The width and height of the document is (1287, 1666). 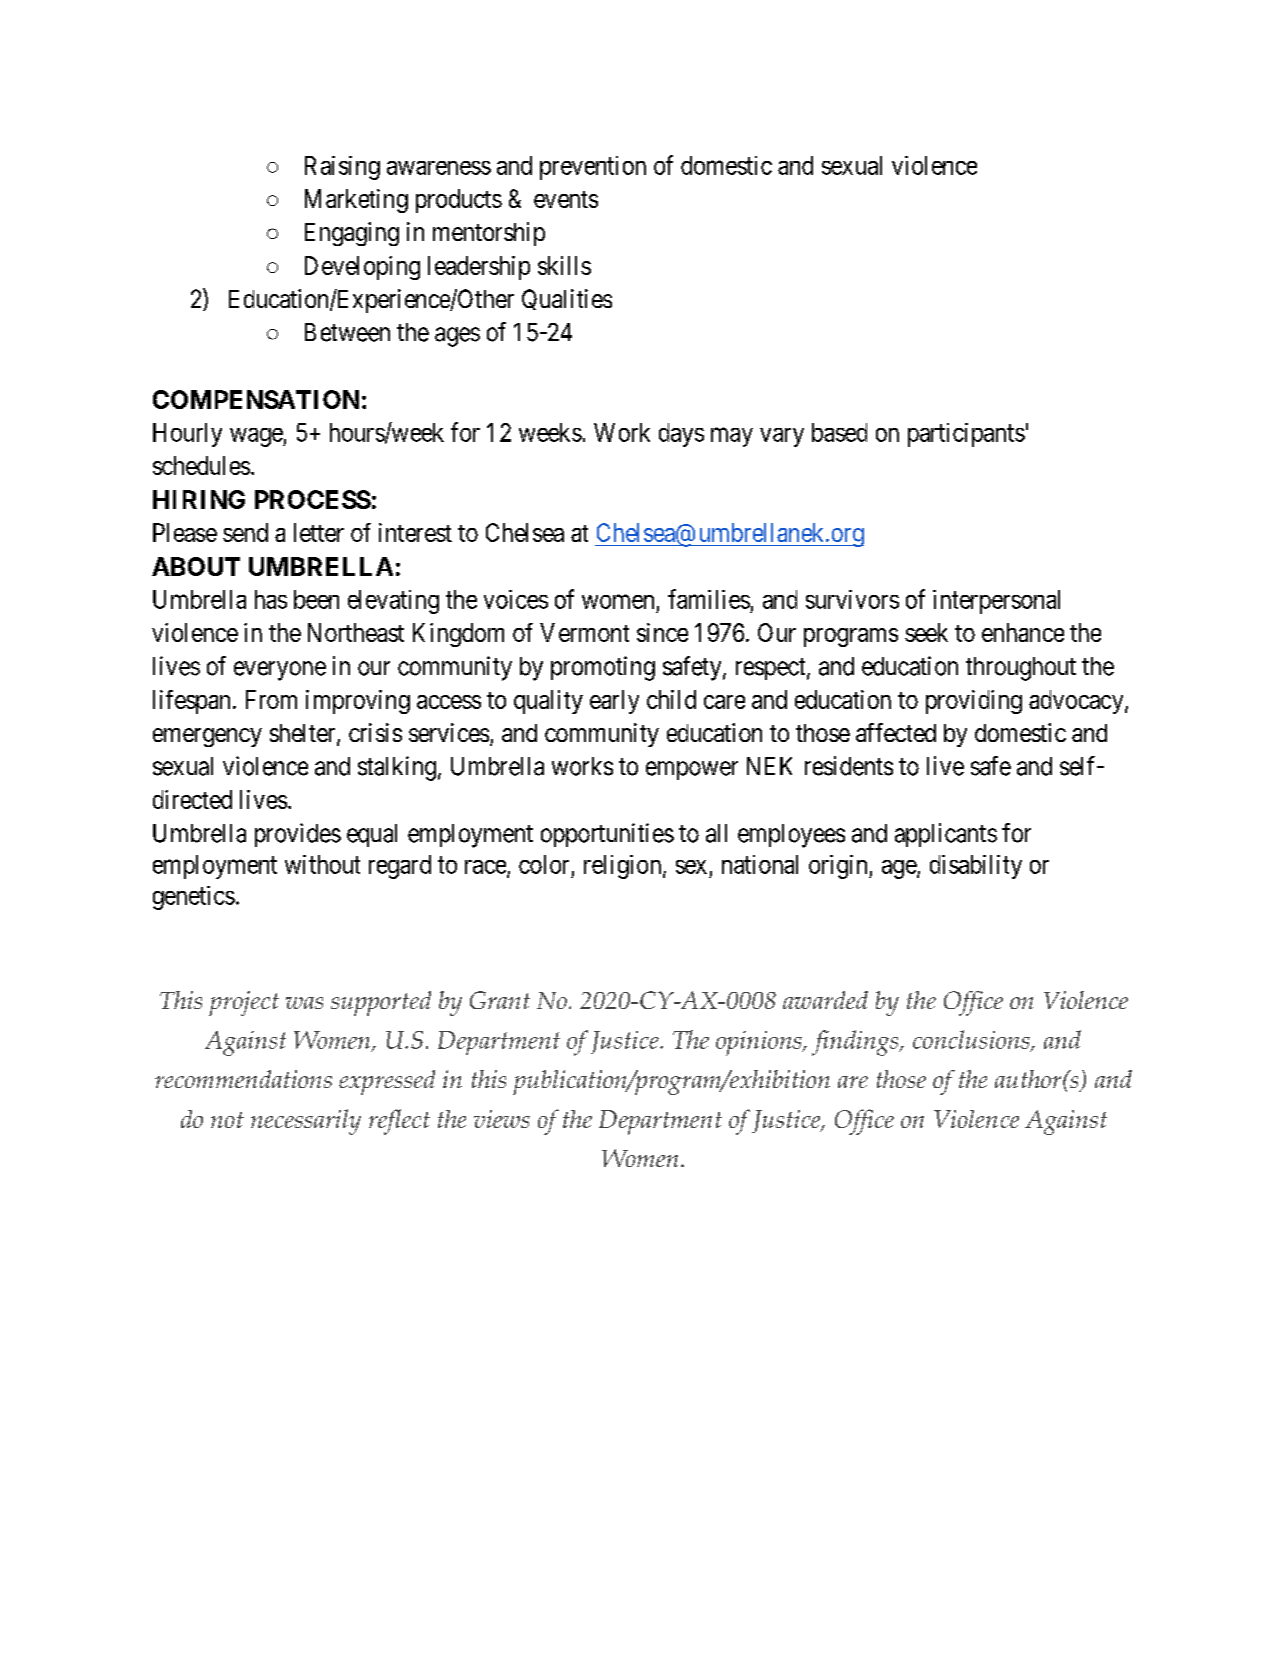 I want to click on necessarily, so click(x=306, y=1122).
